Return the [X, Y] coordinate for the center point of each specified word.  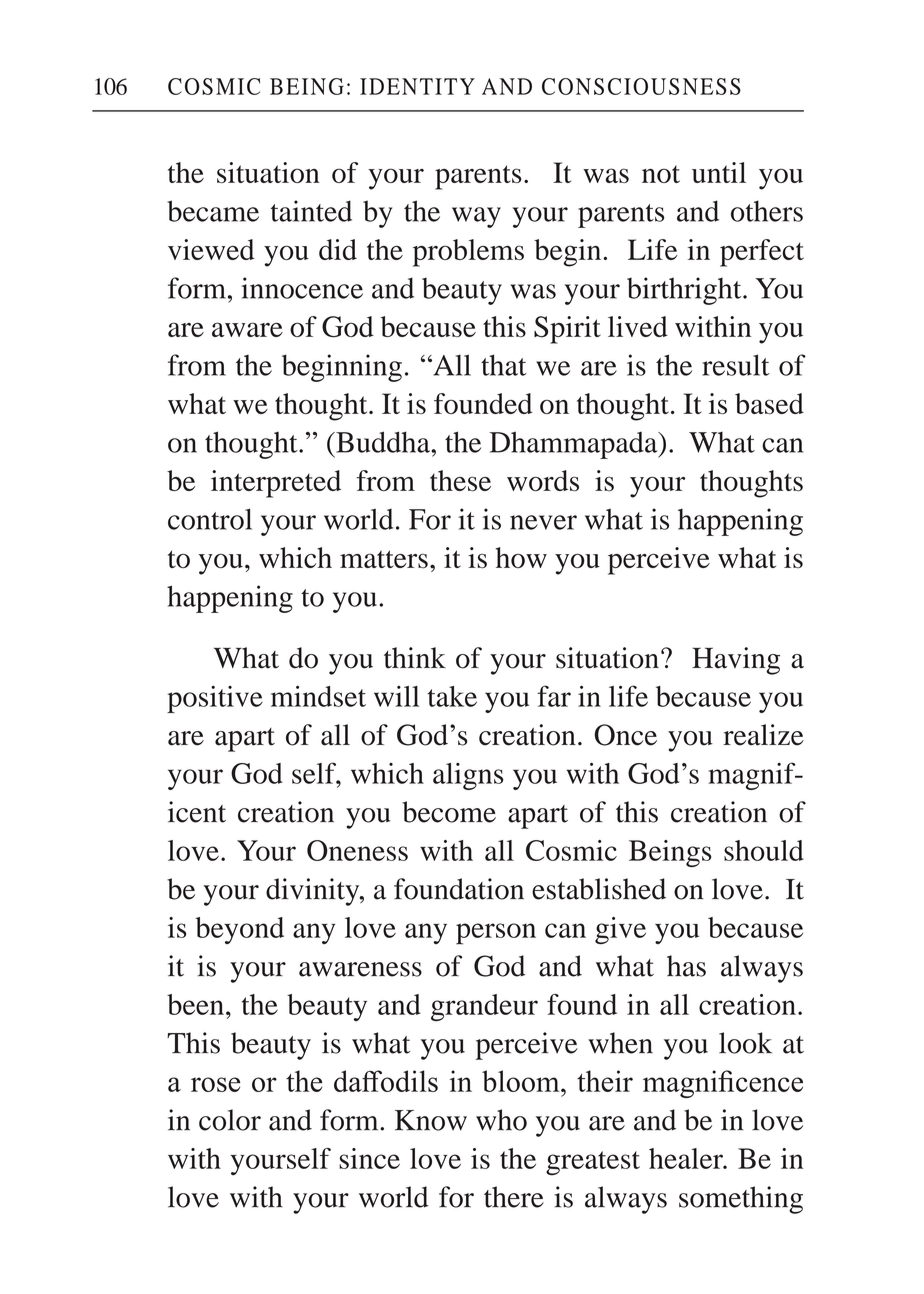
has [686, 966]
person [496, 934]
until [719, 172]
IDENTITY [417, 86]
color [230, 1120]
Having [736, 661]
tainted [311, 211]
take [452, 696]
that [504, 365]
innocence [302, 288]
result [736, 365]
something [741, 1200]
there [514, 1197]
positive [215, 699]
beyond [239, 930]
